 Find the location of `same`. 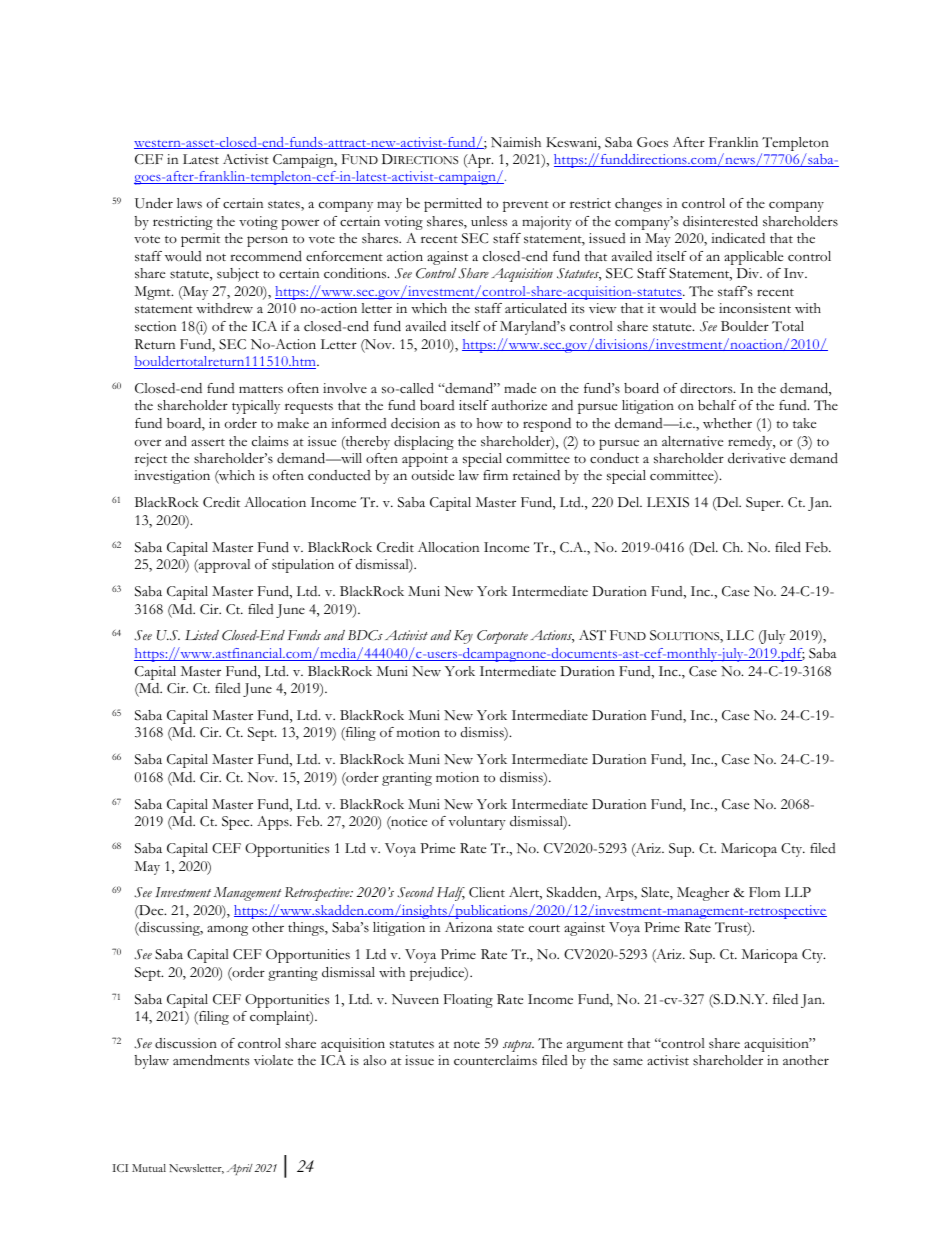

same is located at coordinates (628, 1062).
